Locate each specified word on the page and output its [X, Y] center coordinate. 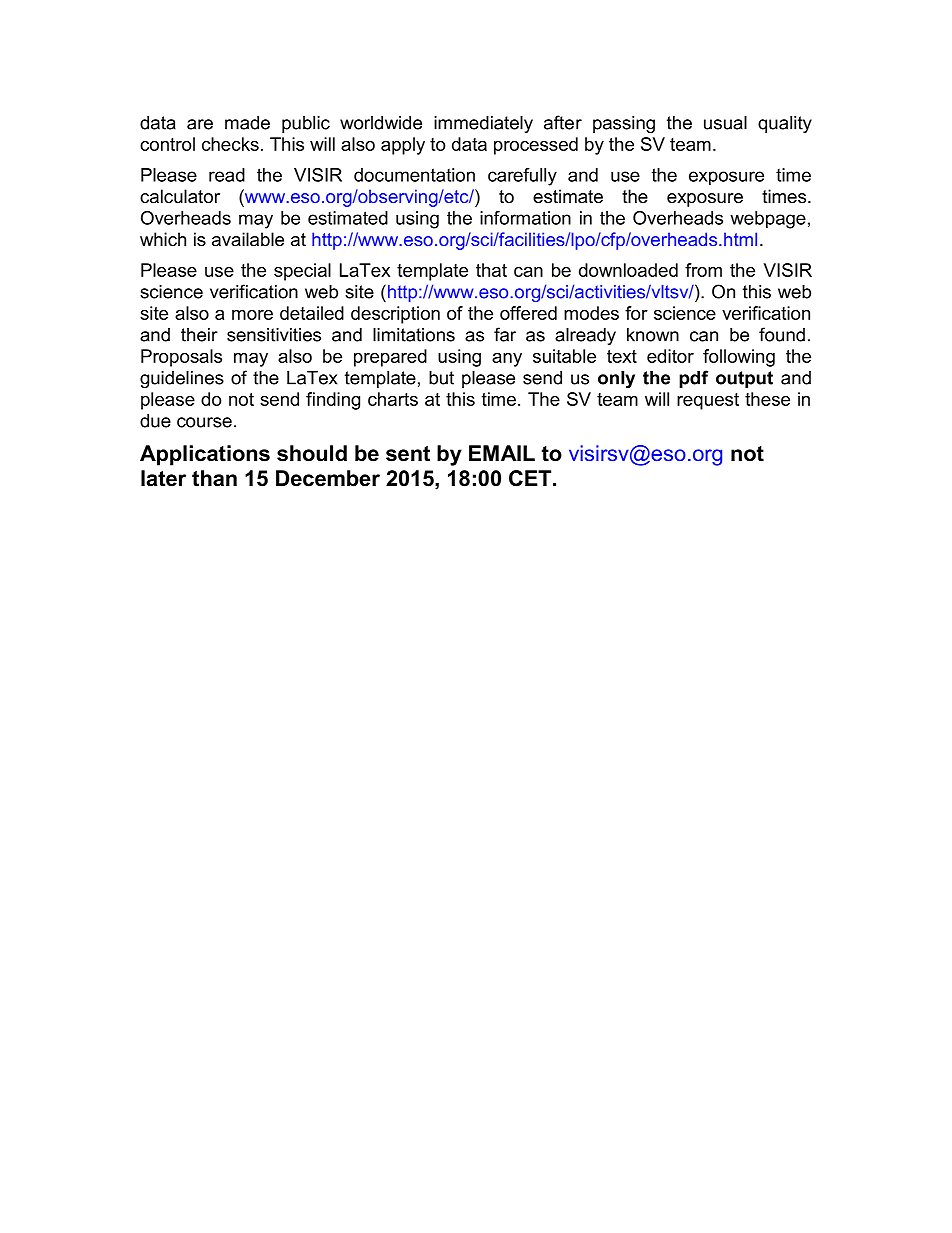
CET [531, 478]
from [703, 270]
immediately [483, 124]
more [252, 315]
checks [230, 144]
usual [725, 123]
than [214, 478]
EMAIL [502, 453]
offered [528, 313]
